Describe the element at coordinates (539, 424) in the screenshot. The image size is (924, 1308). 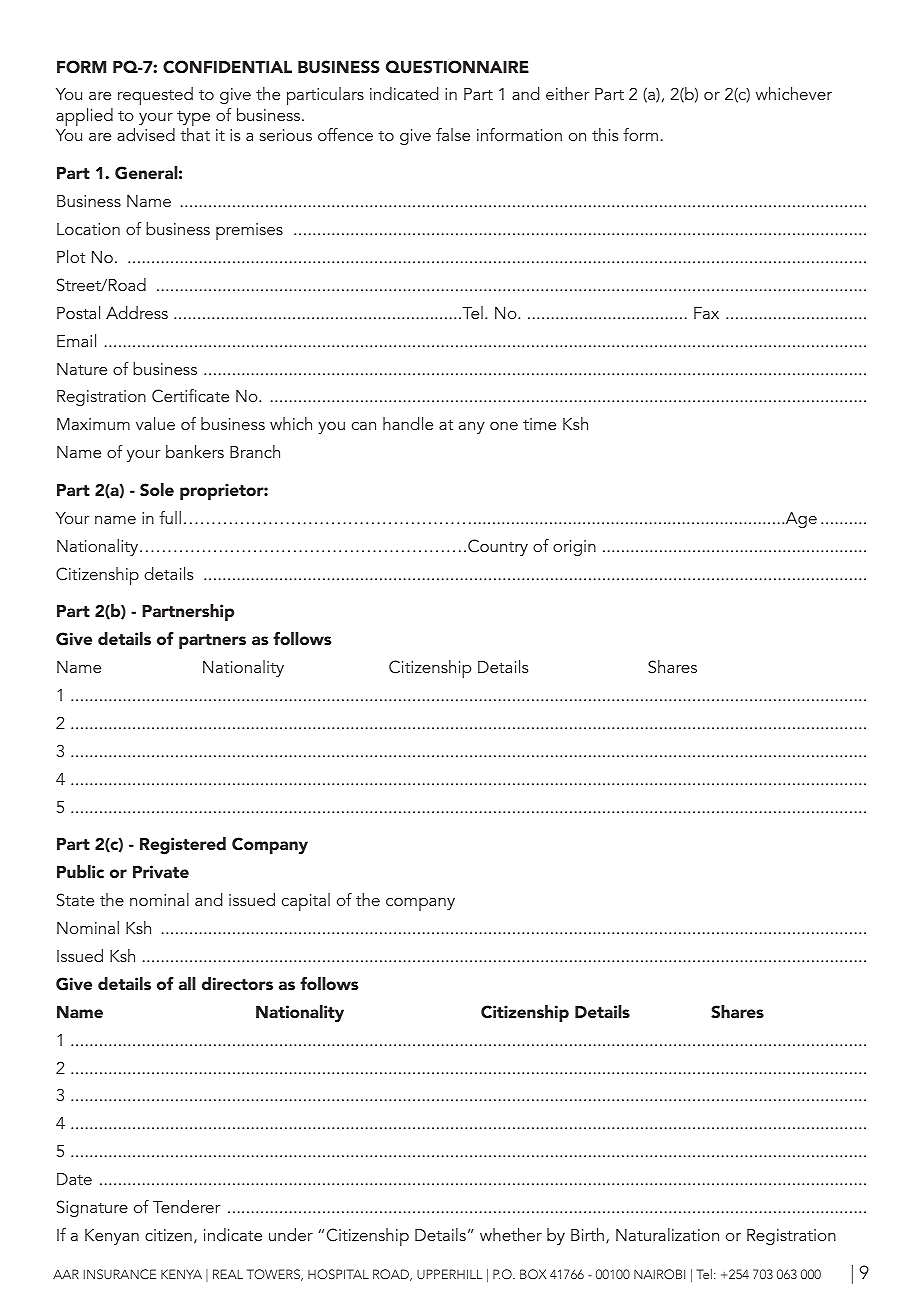
I see `time` at that location.
